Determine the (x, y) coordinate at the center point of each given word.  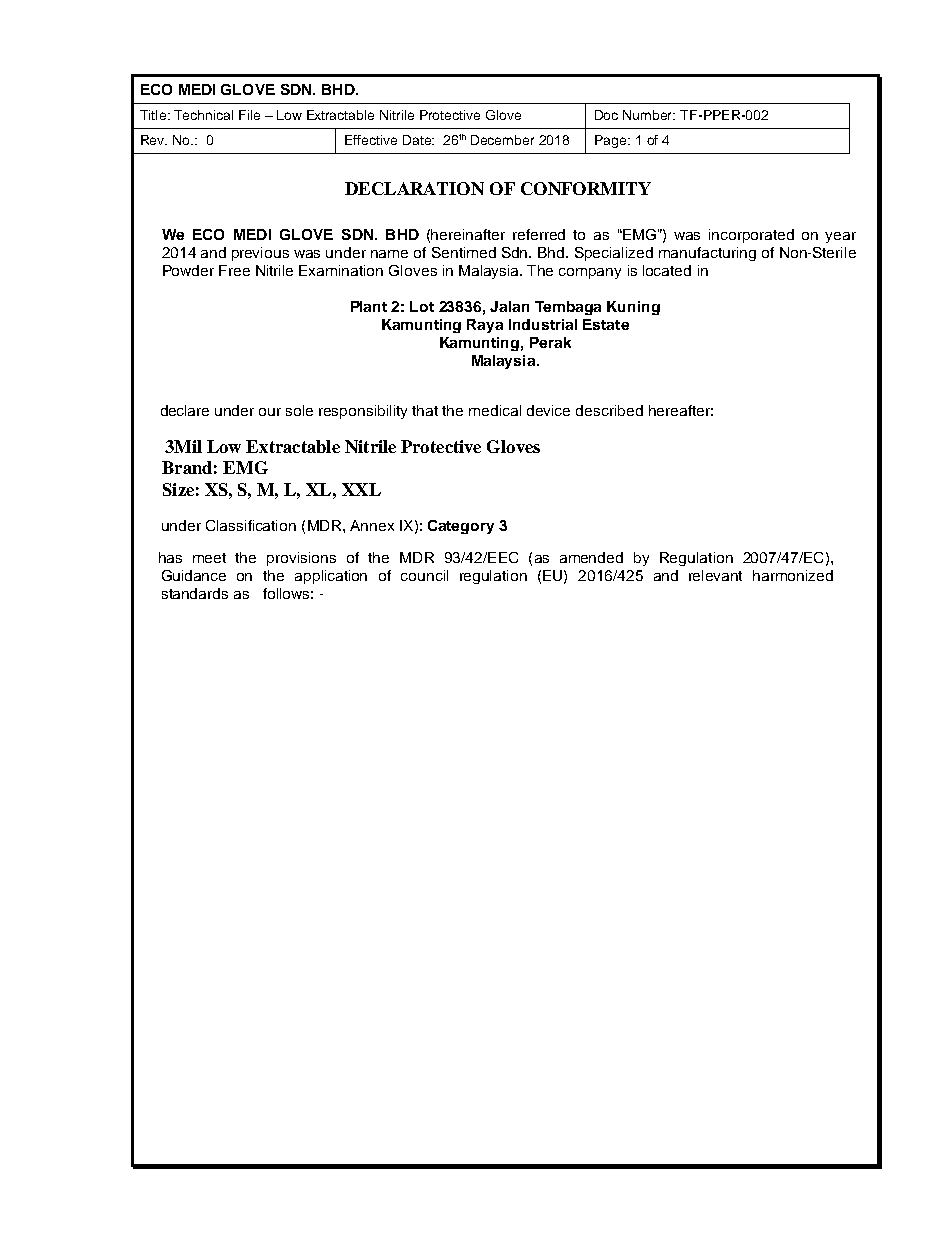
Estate (606, 324)
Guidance (194, 575)
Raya (485, 326)
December (502, 140)
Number (649, 115)
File (249, 115)
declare (185, 410)
